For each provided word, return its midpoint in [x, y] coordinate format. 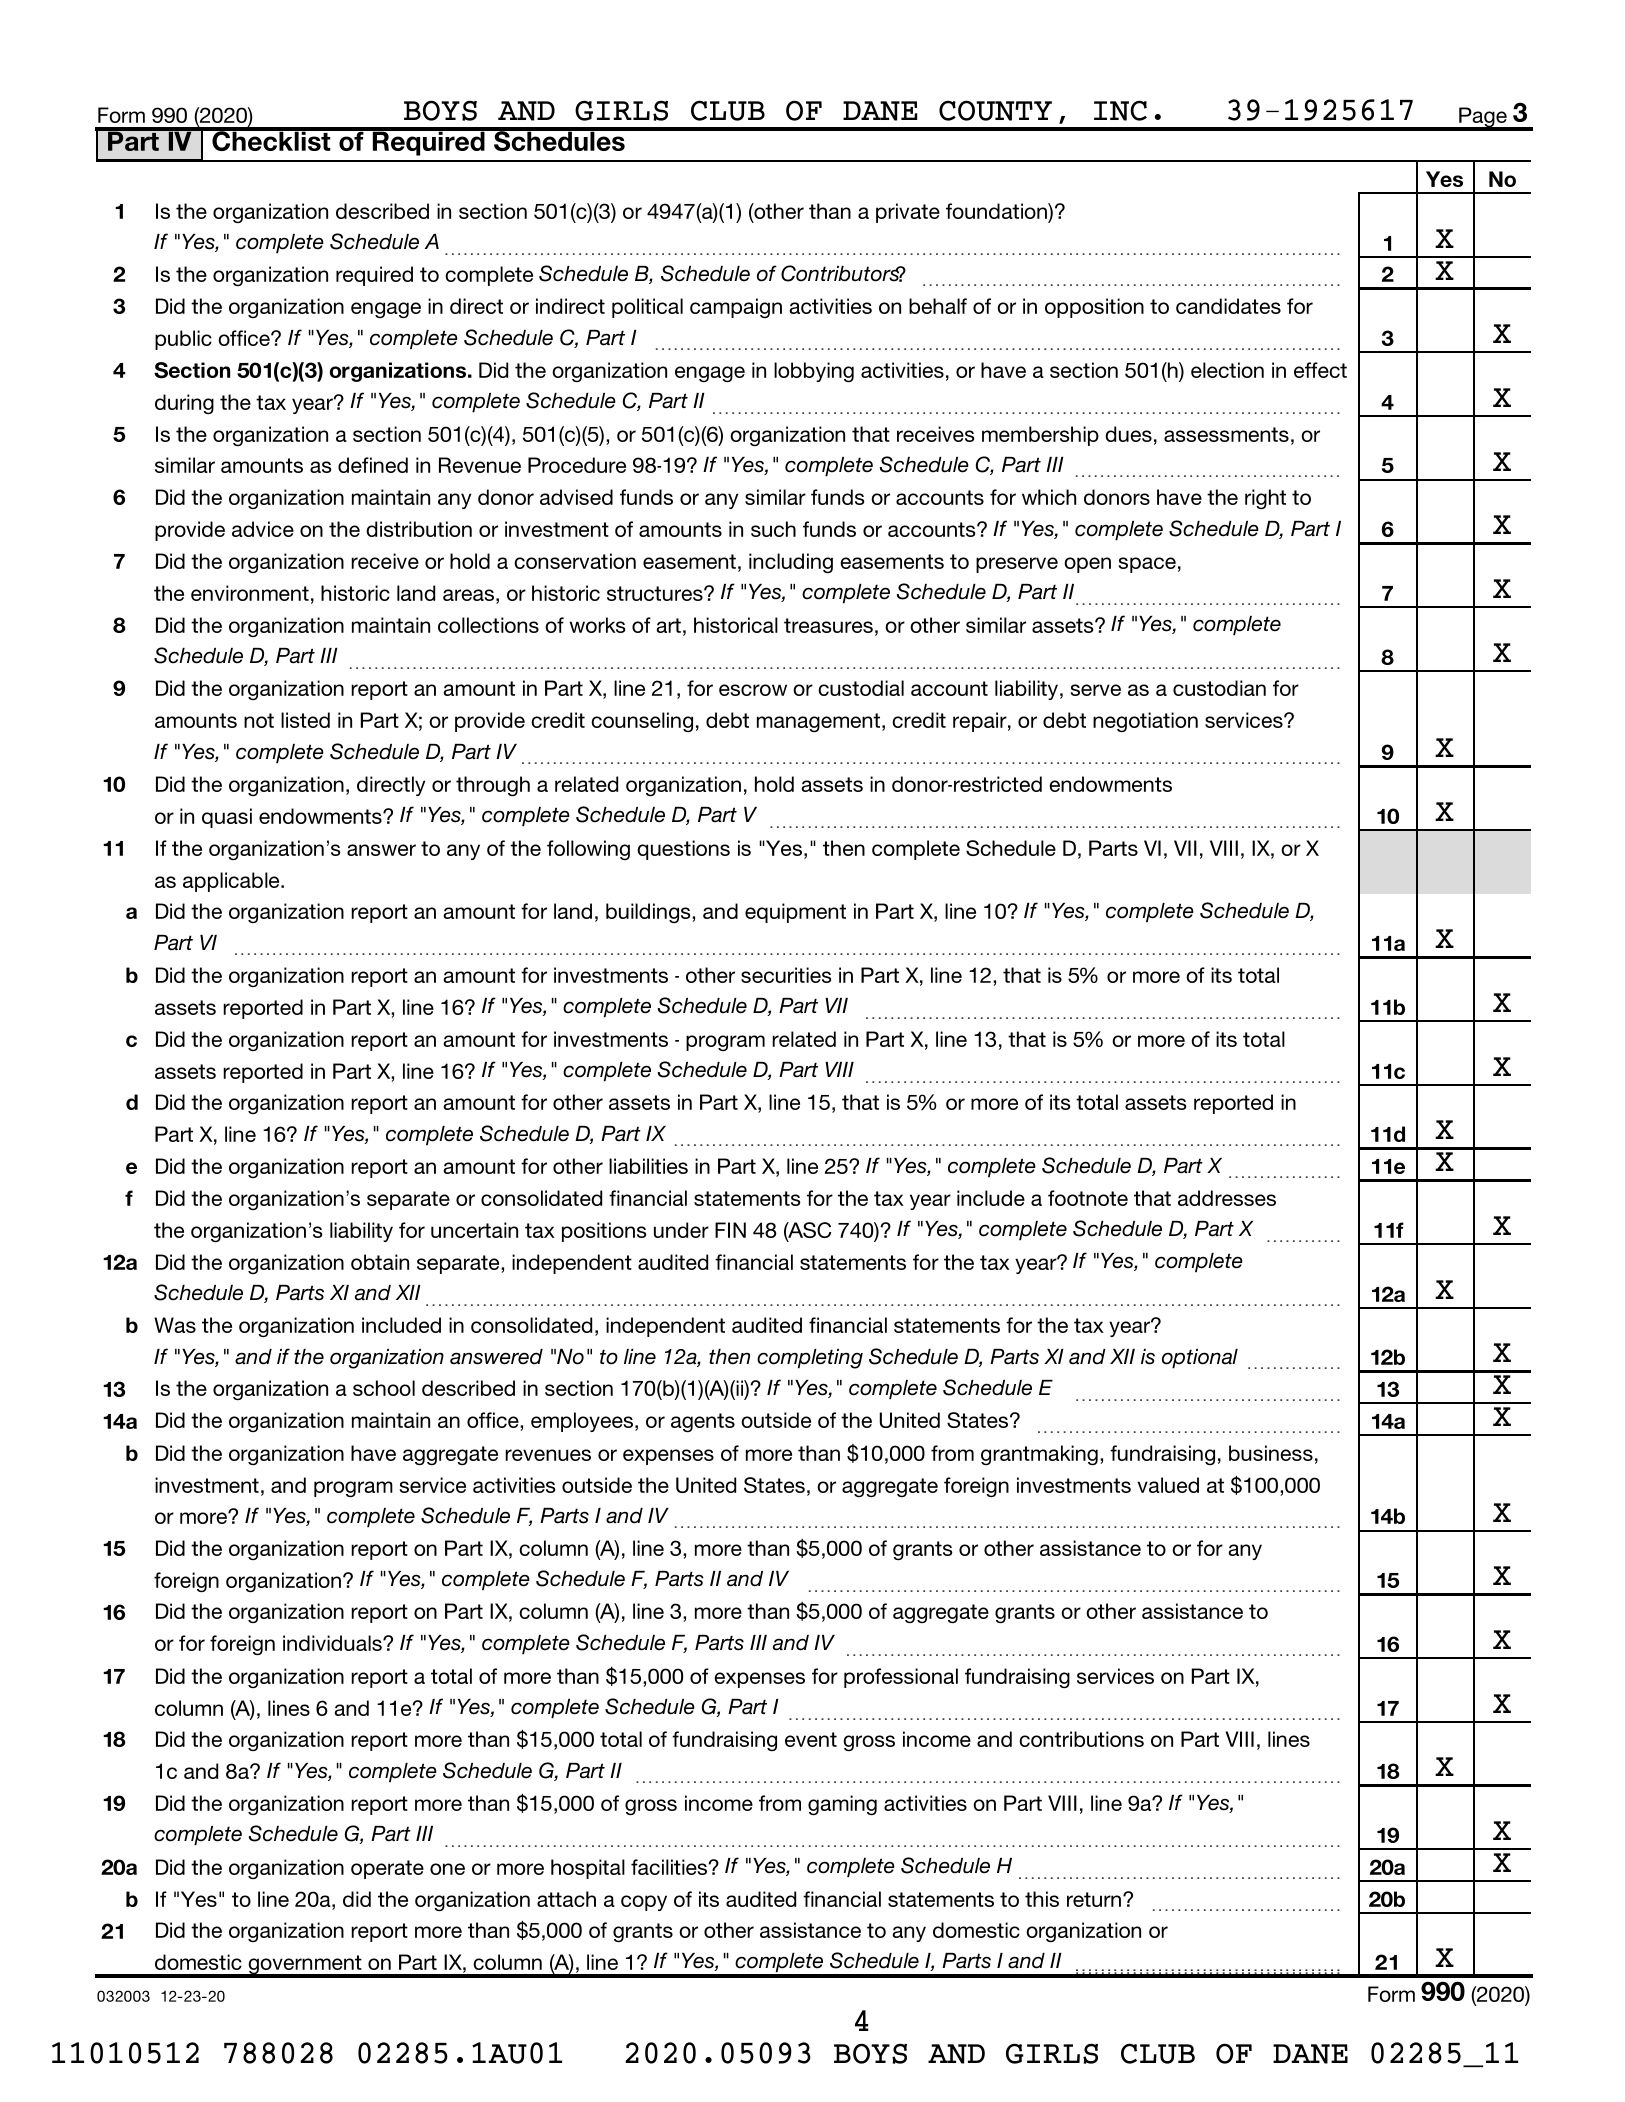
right [1265, 499]
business [1271, 1453]
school [384, 1388]
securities [786, 975]
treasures [828, 625]
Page [1483, 118]
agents [703, 1422]
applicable [232, 882]
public [183, 340]
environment [250, 593]
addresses [1227, 1198]
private [908, 213]
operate [387, 1869]
